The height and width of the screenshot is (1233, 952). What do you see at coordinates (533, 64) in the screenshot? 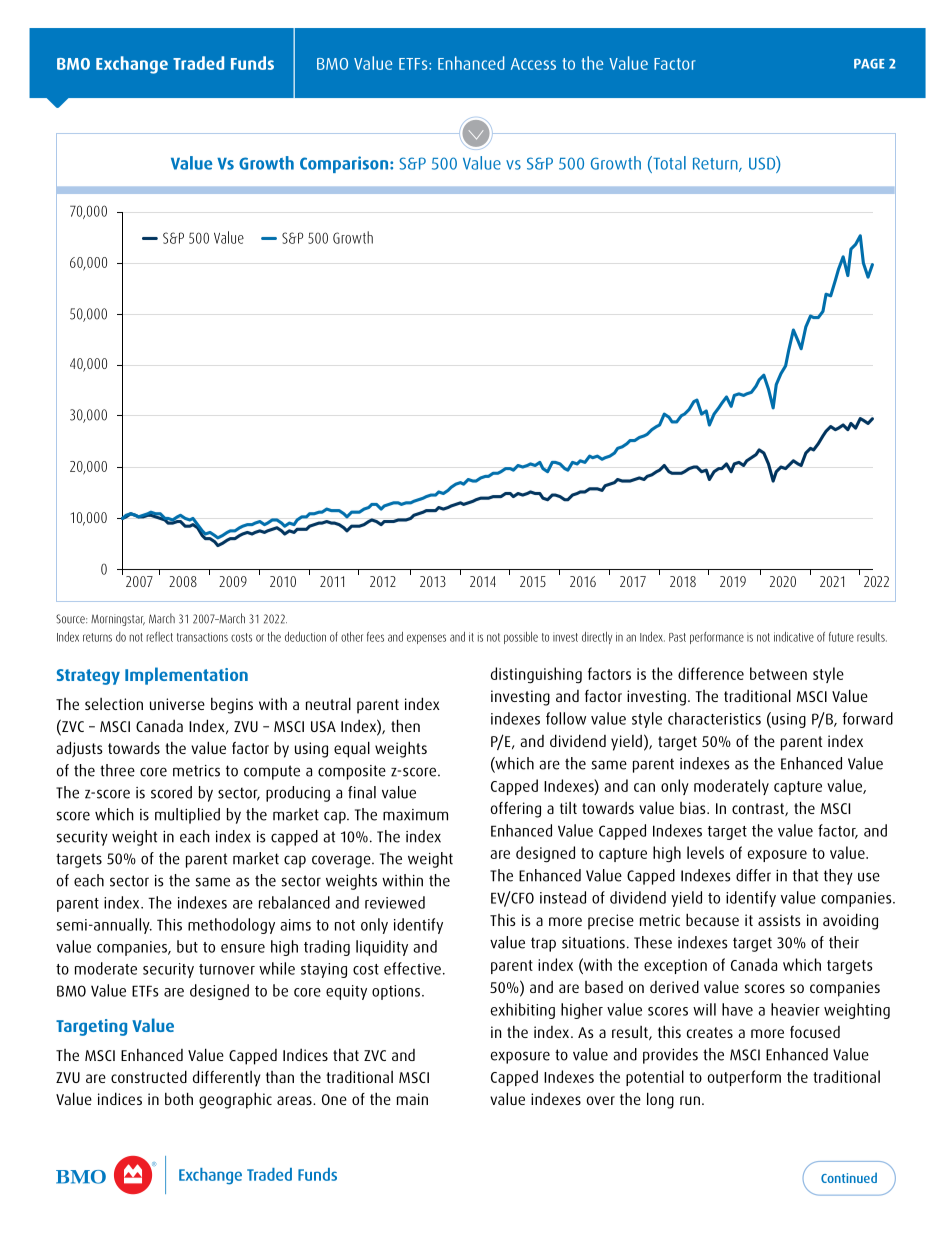
I see `Access` at bounding box center [533, 64].
